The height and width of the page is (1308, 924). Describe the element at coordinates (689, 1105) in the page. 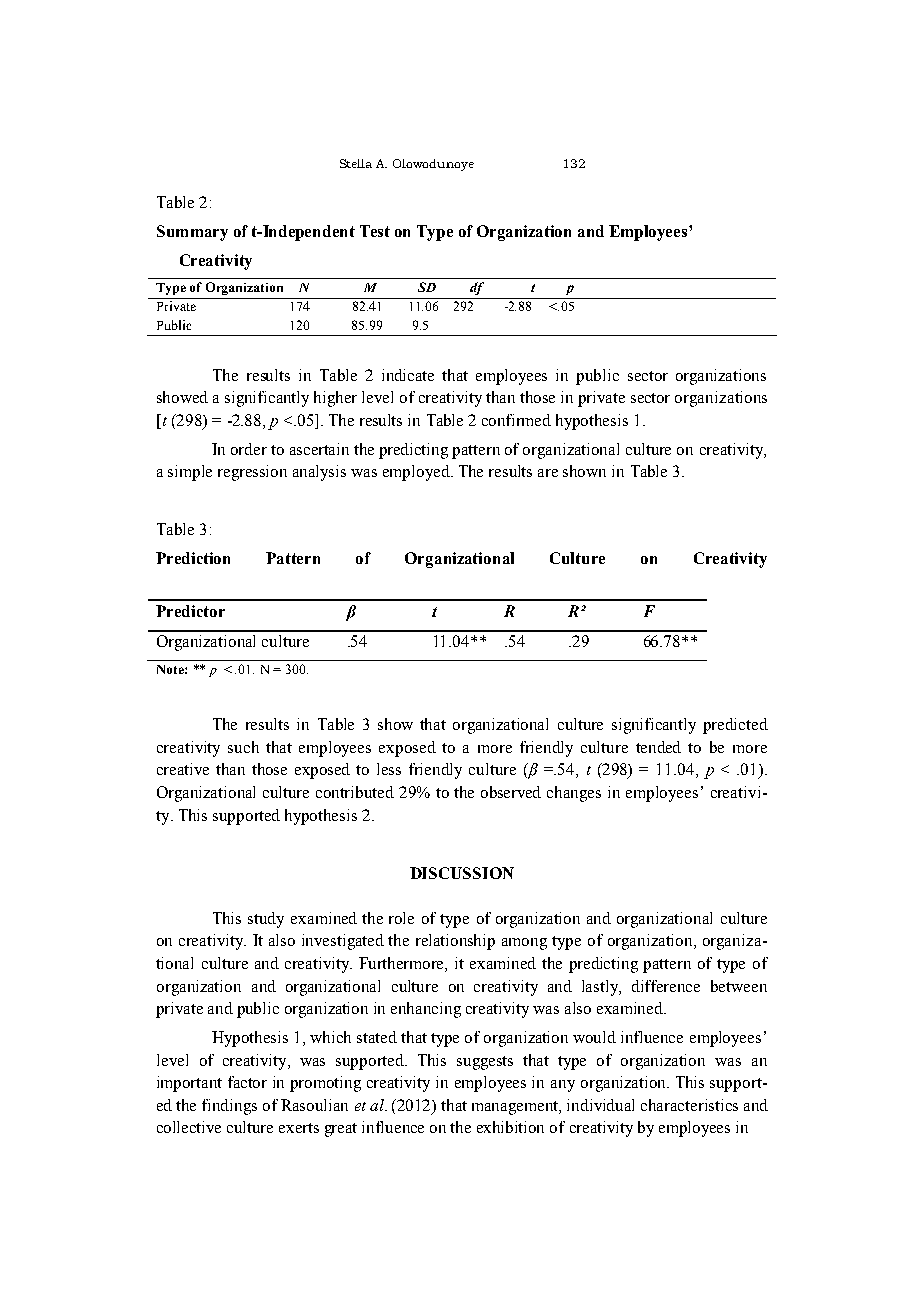

I see `characteristics` at that location.
